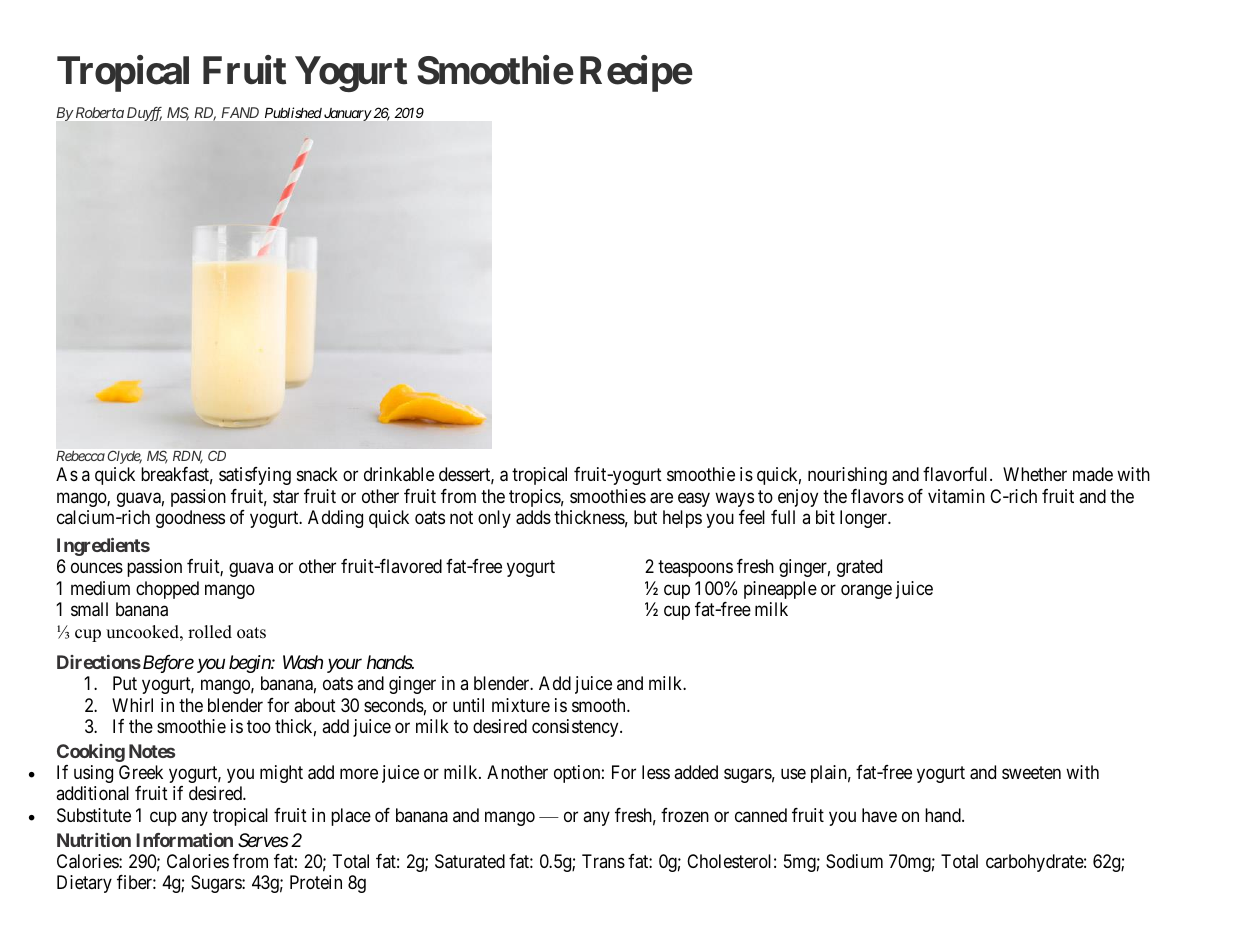 This screenshot has height=952, width=1233. What do you see at coordinates (854, 861) in the screenshot?
I see `Sodium` at bounding box center [854, 861].
